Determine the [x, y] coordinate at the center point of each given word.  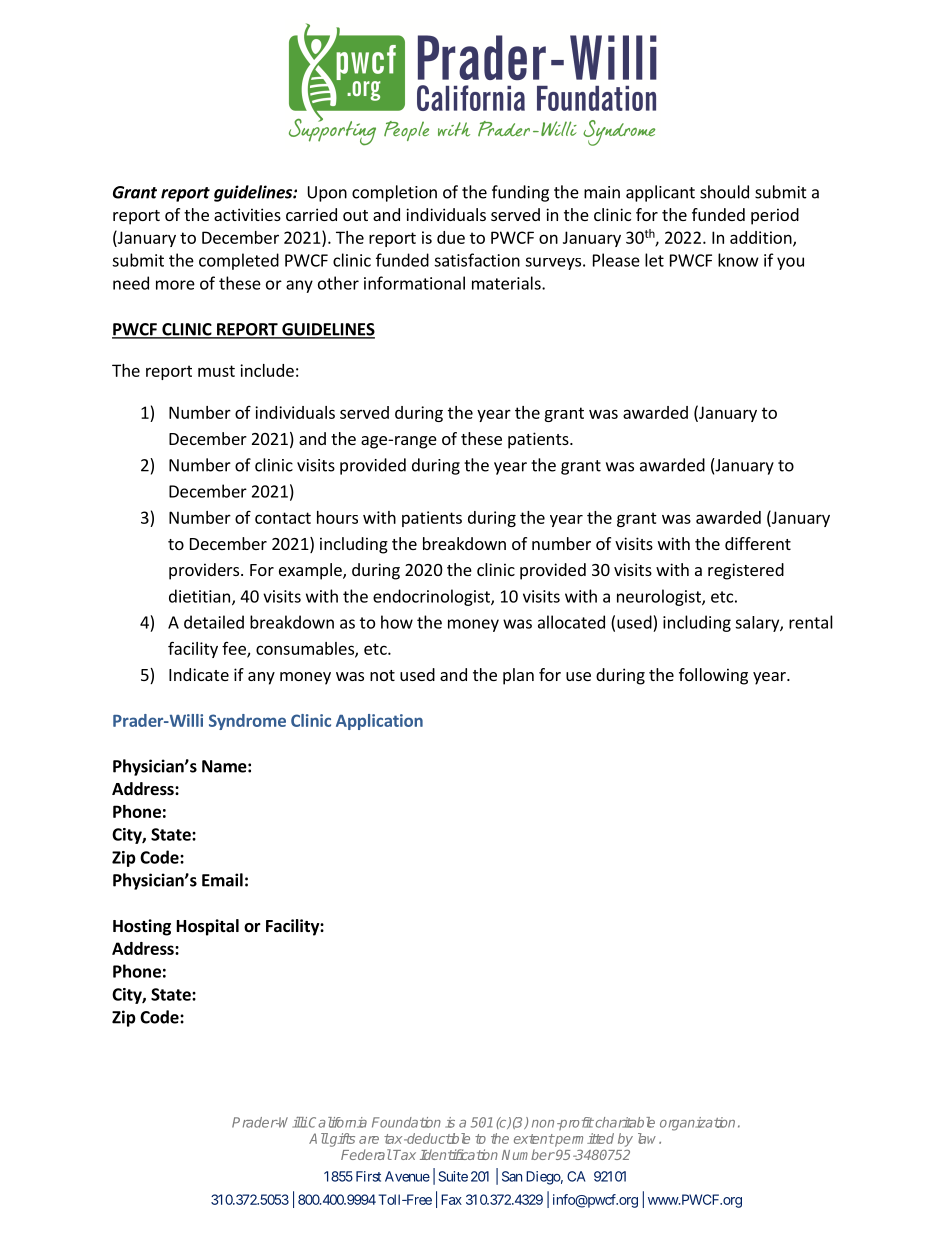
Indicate [199, 674]
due [451, 237]
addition [762, 238]
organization [697, 1124]
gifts [341, 1140]
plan [518, 676]
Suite [453, 1176]
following [713, 676]
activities [247, 214]
